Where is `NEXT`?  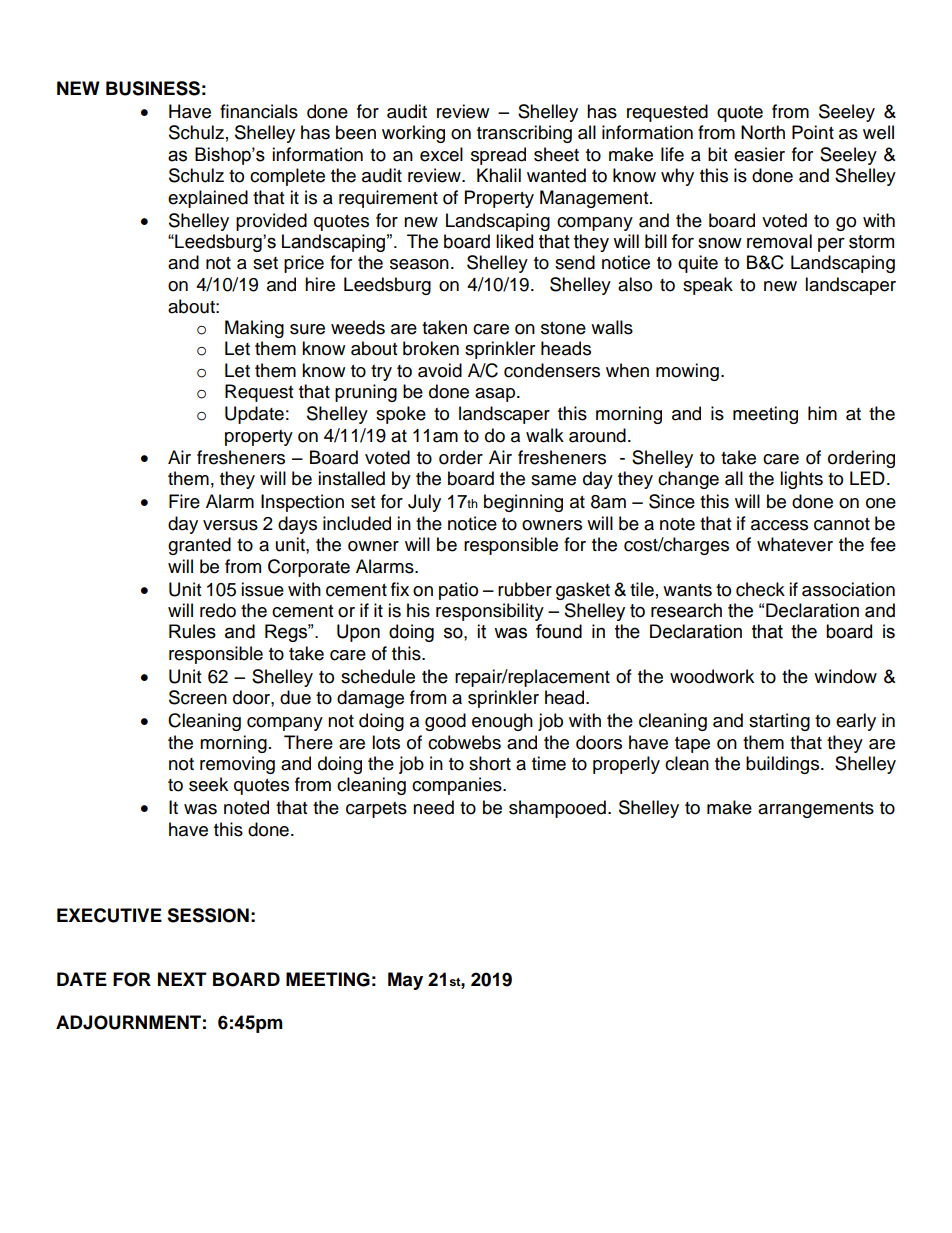
NEXT is located at coordinates (182, 979).
